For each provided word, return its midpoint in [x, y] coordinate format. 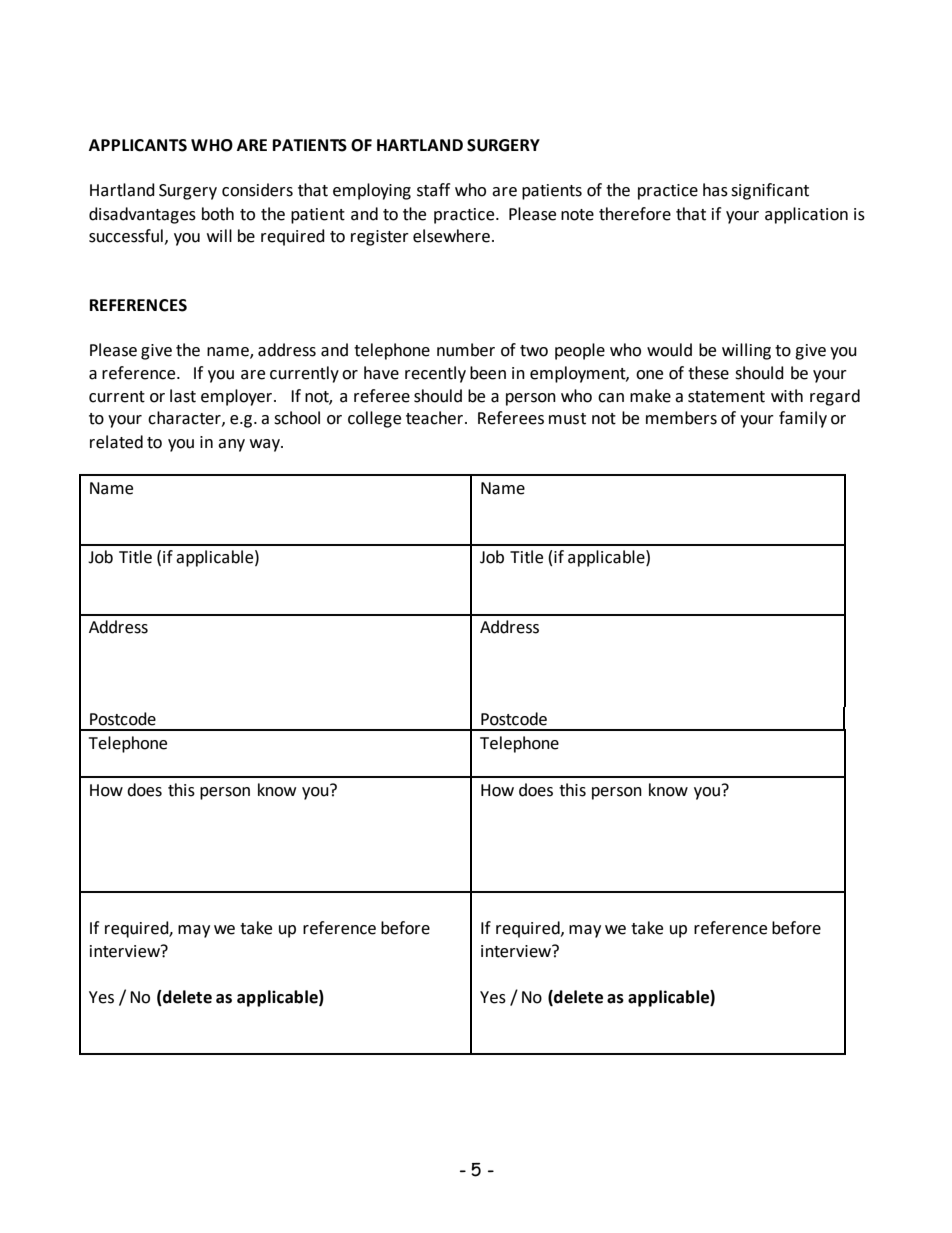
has [715, 190]
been [488, 373]
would [669, 350]
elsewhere [451, 236]
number [466, 350]
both [218, 214]
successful [126, 236]
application [806, 215]
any [231, 445]
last [183, 396]
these [708, 373]
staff [433, 190]
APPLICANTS [138, 145]
